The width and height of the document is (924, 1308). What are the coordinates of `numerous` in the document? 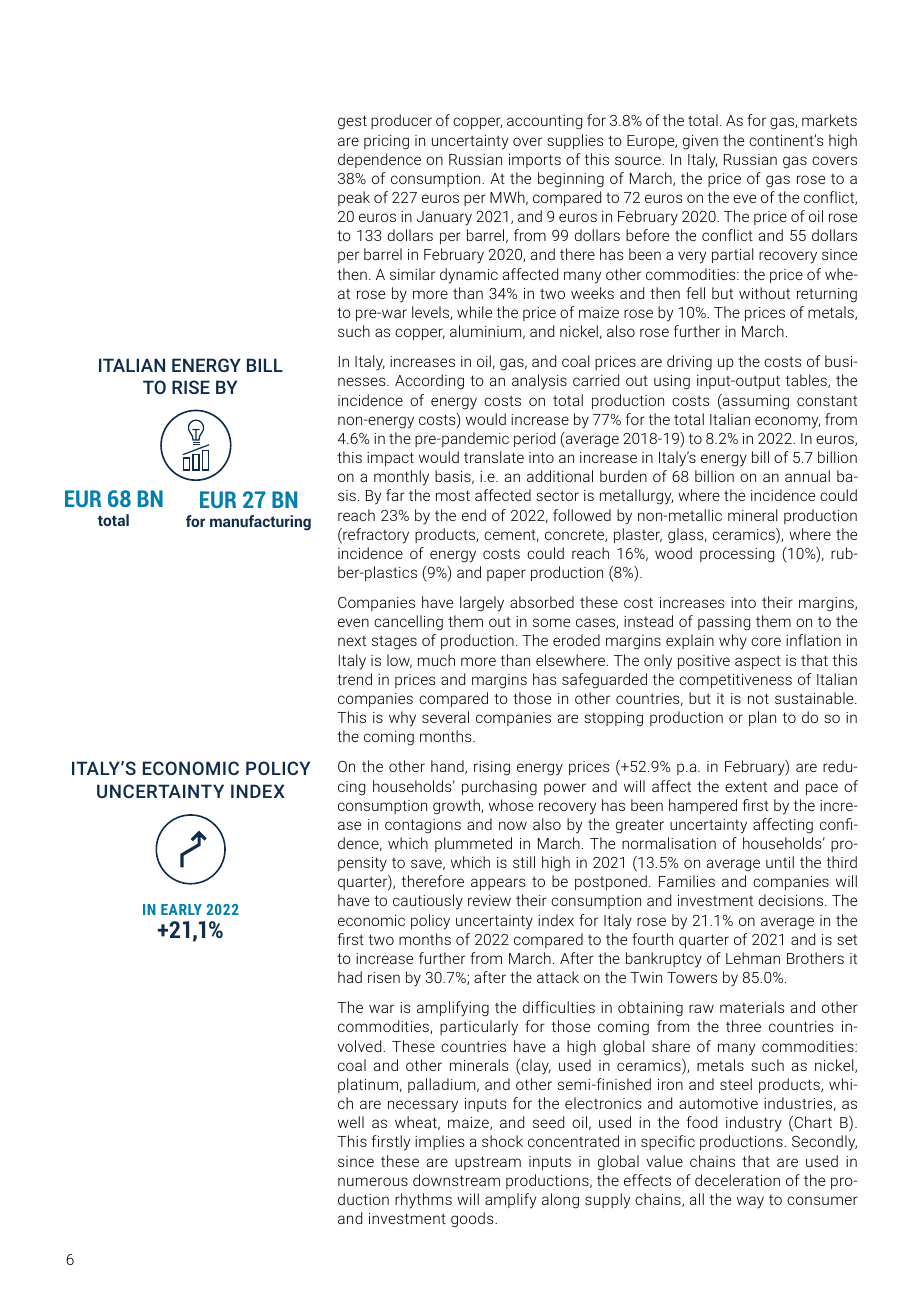 It's located at (373, 1181).
